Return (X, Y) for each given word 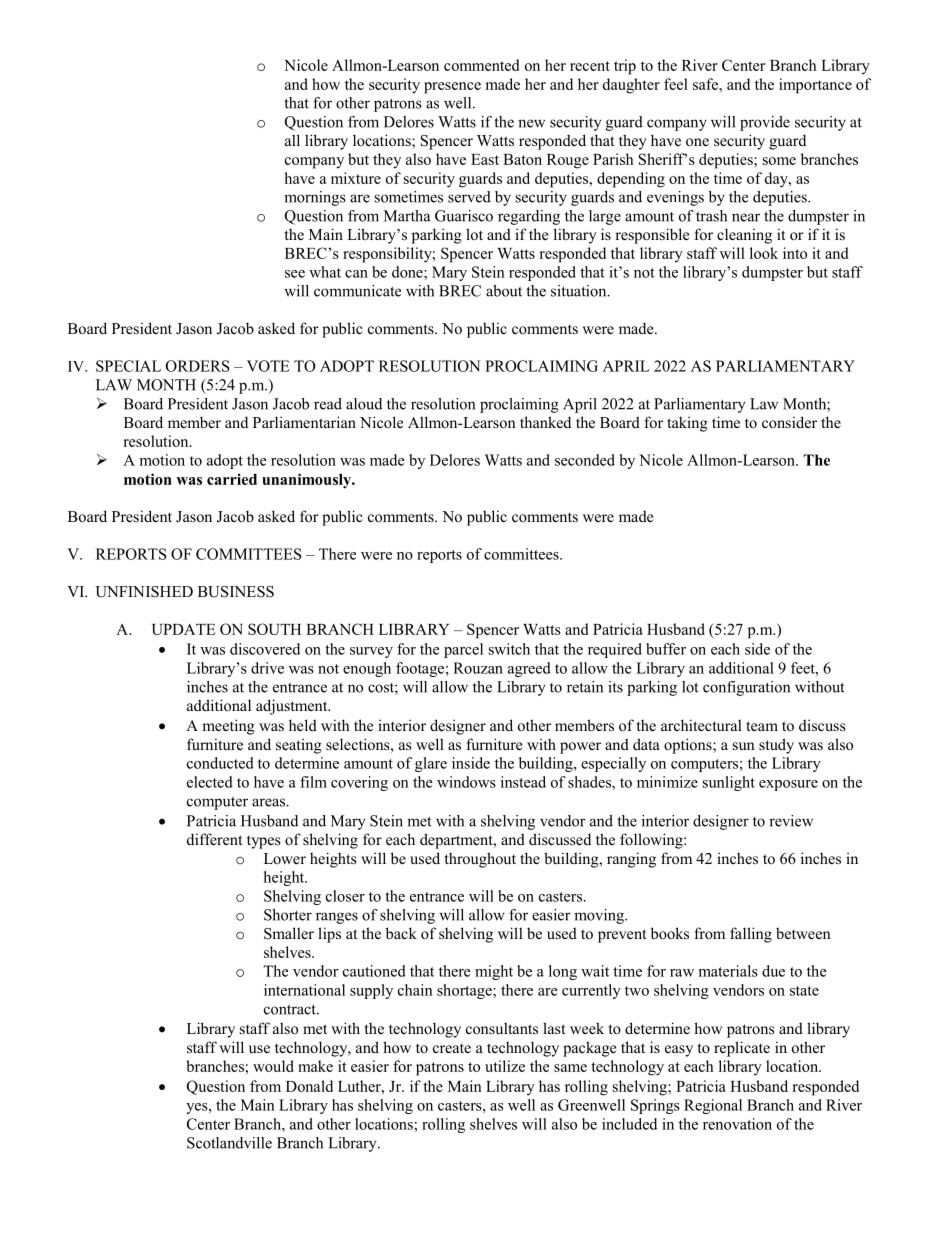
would (273, 1066)
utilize (505, 1066)
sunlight (729, 783)
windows (466, 782)
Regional (713, 1106)
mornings (315, 198)
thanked (545, 422)
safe (706, 84)
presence (452, 88)
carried (232, 479)
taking (687, 424)
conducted (220, 763)
